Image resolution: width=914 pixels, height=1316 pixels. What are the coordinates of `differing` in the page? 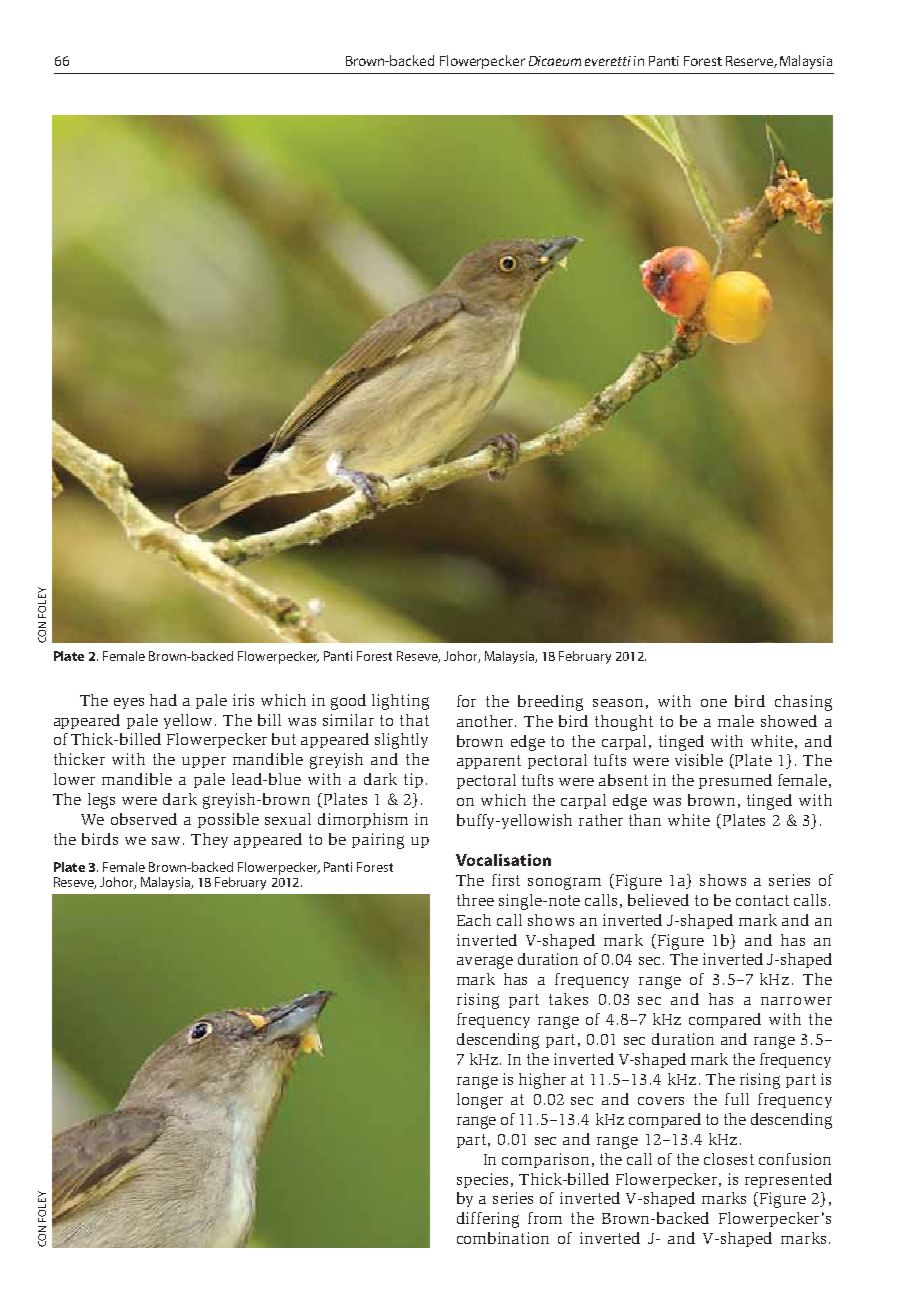 It's located at (488, 1220).
